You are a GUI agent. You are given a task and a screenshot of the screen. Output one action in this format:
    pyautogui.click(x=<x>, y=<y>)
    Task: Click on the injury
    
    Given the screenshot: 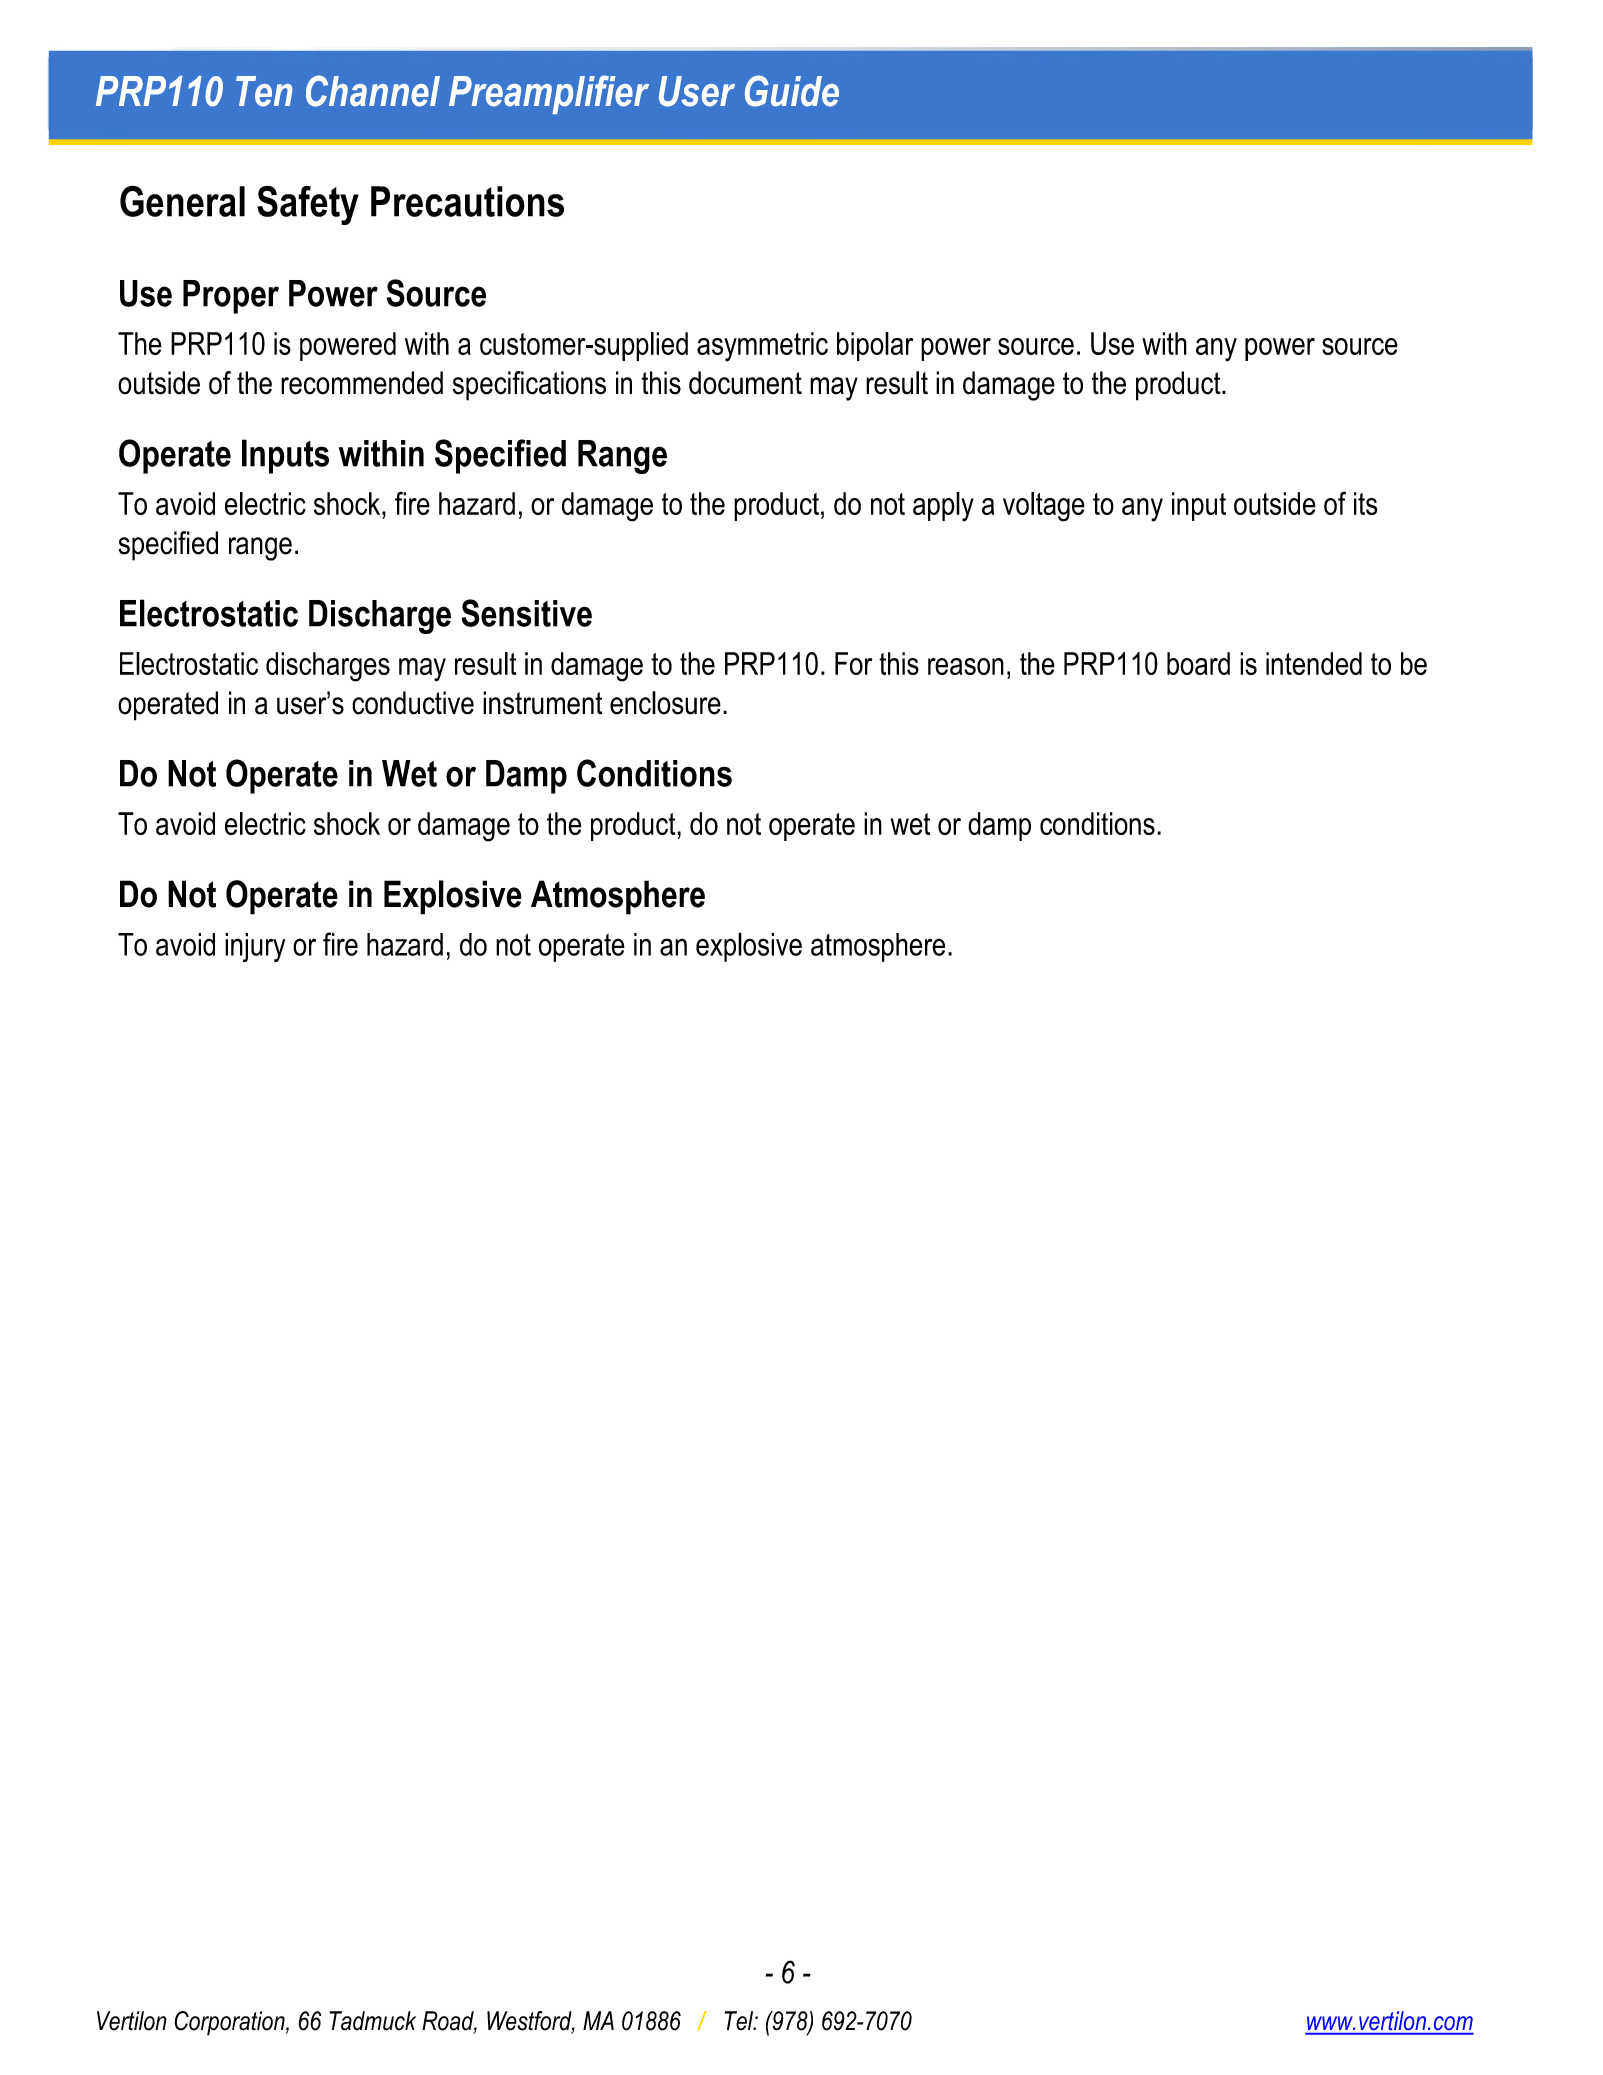 What is the action you would take?
    pyautogui.click(x=255, y=947)
